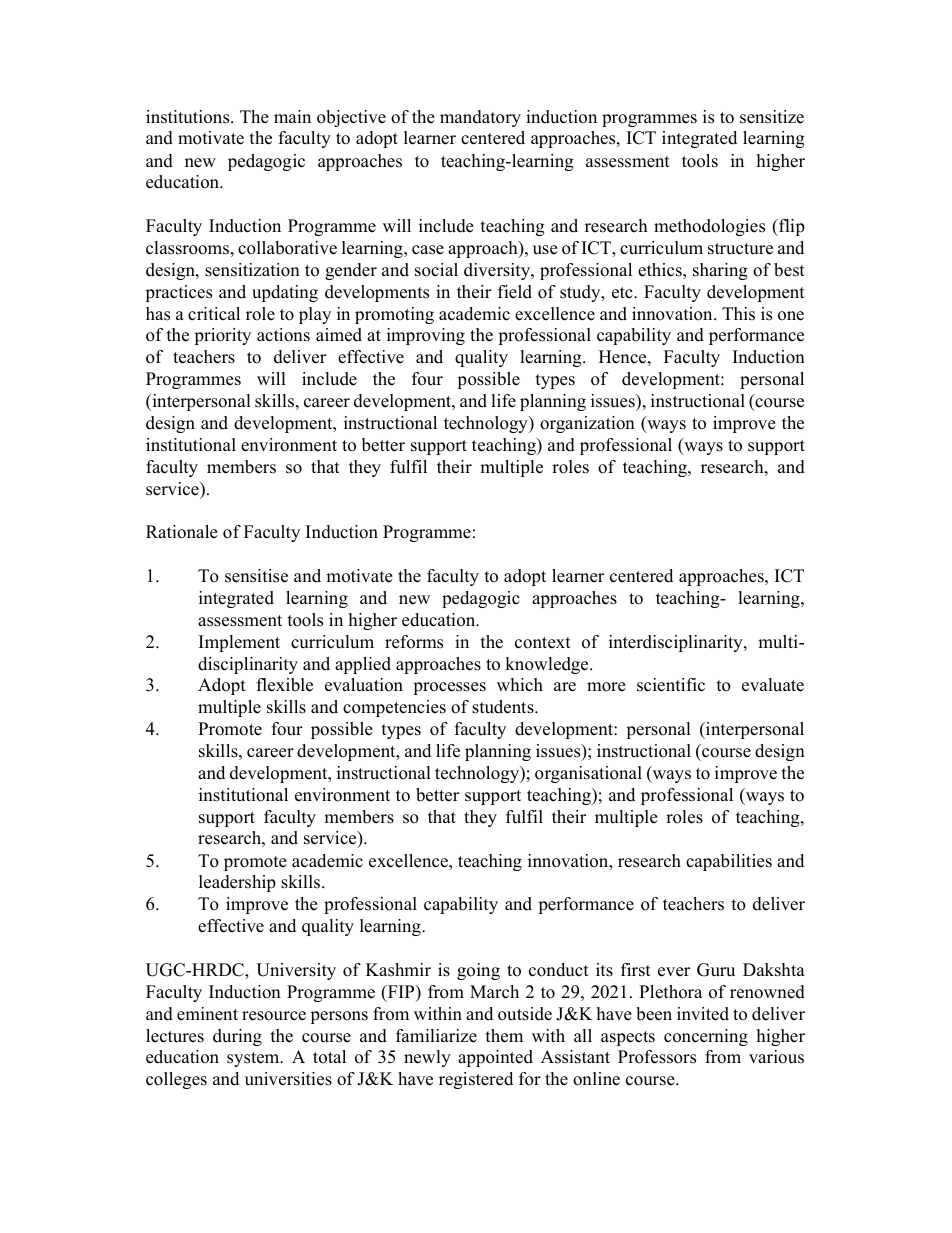  What do you see at coordinates (223, 336) in the screenshot?
I see `priority` at bounding box center [223, 336].
